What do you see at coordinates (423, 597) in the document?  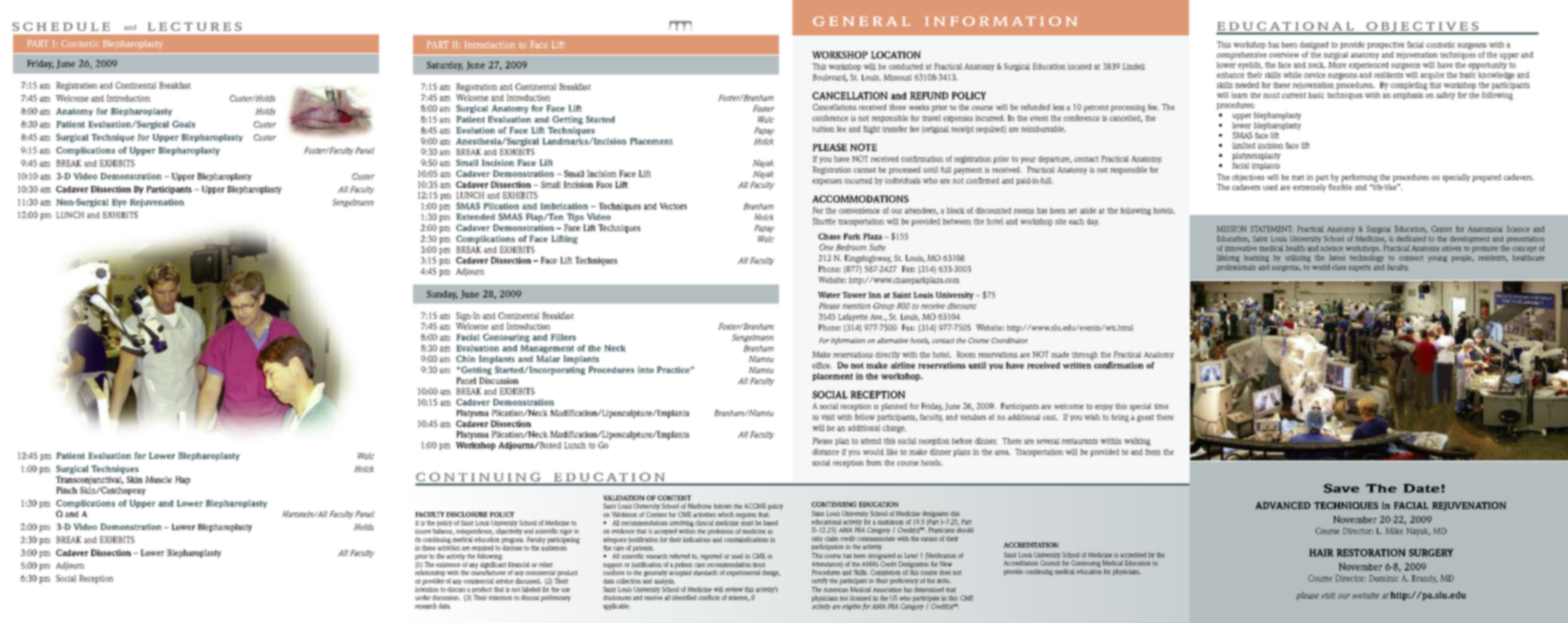 I see `under` at bounding box center [423, 597].
